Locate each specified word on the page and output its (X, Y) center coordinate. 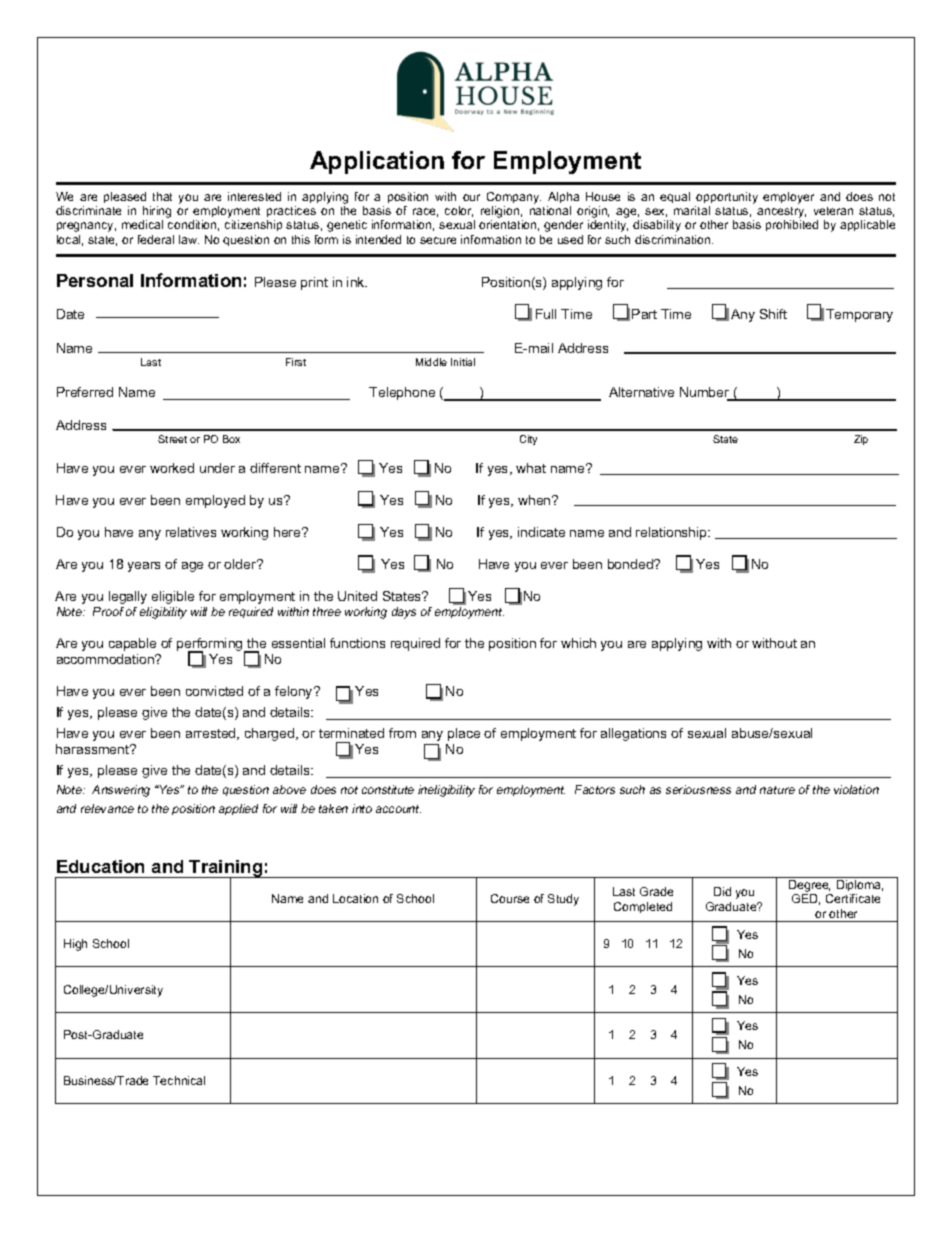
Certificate (853, 898)
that (162, 196)
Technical (179, 1080)
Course (510, 898)
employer (788, 198)
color (459, 211)
